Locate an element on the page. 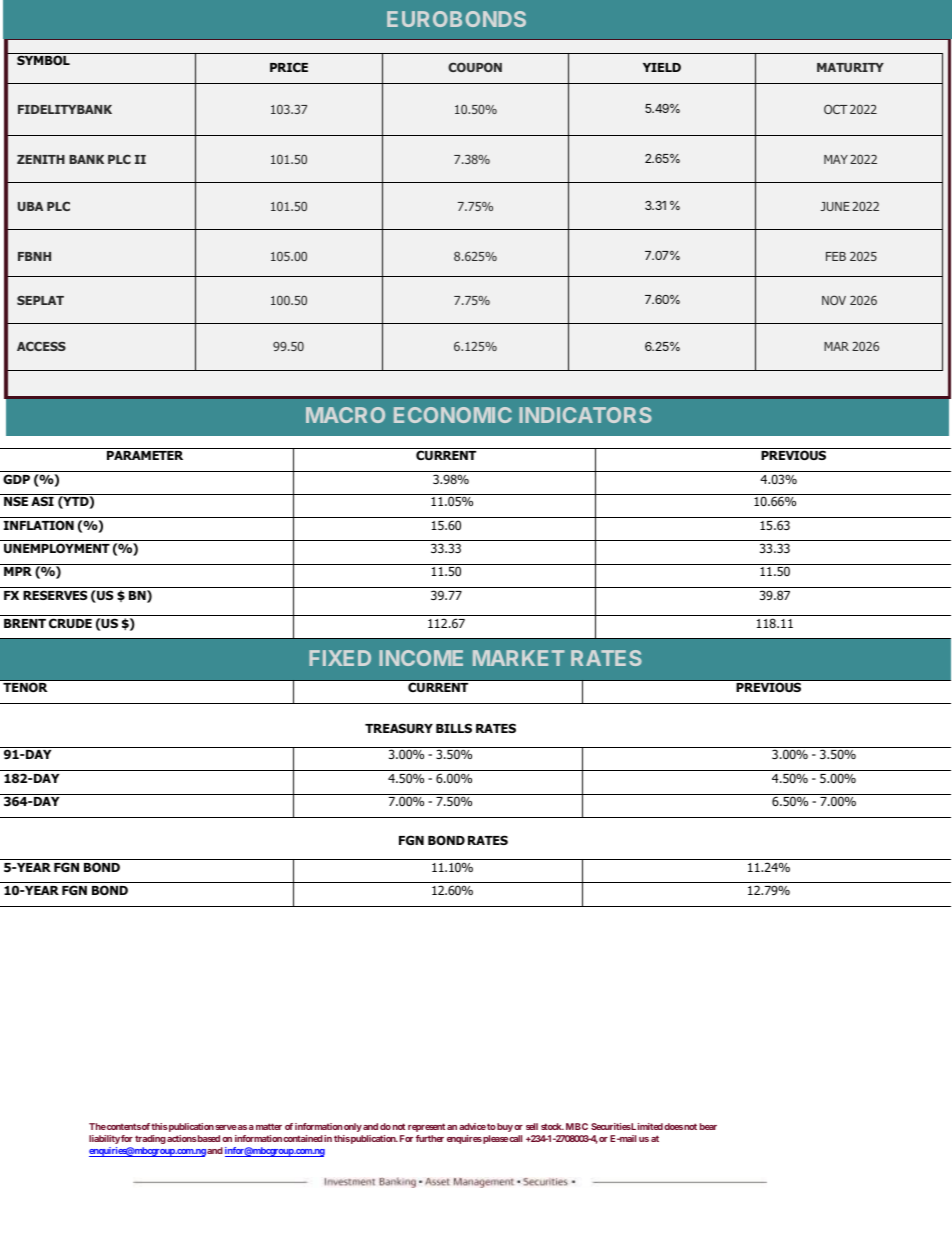 Image resolution: width=952 pixels, height=1233 pixels. OCT is located at coordinates (836, 109).
